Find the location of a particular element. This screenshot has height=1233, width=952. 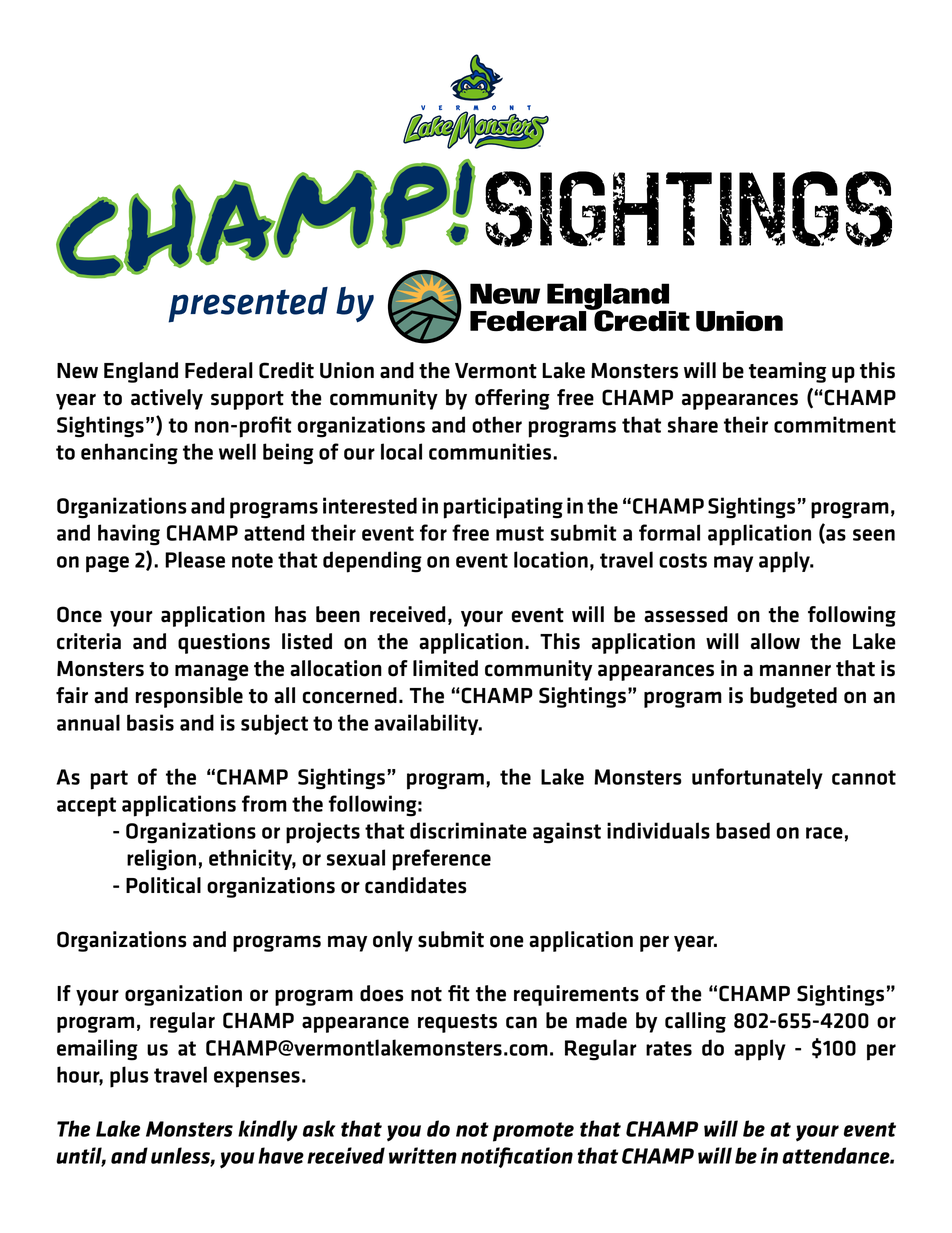

budgeted is located at coordinates (793, 697).
